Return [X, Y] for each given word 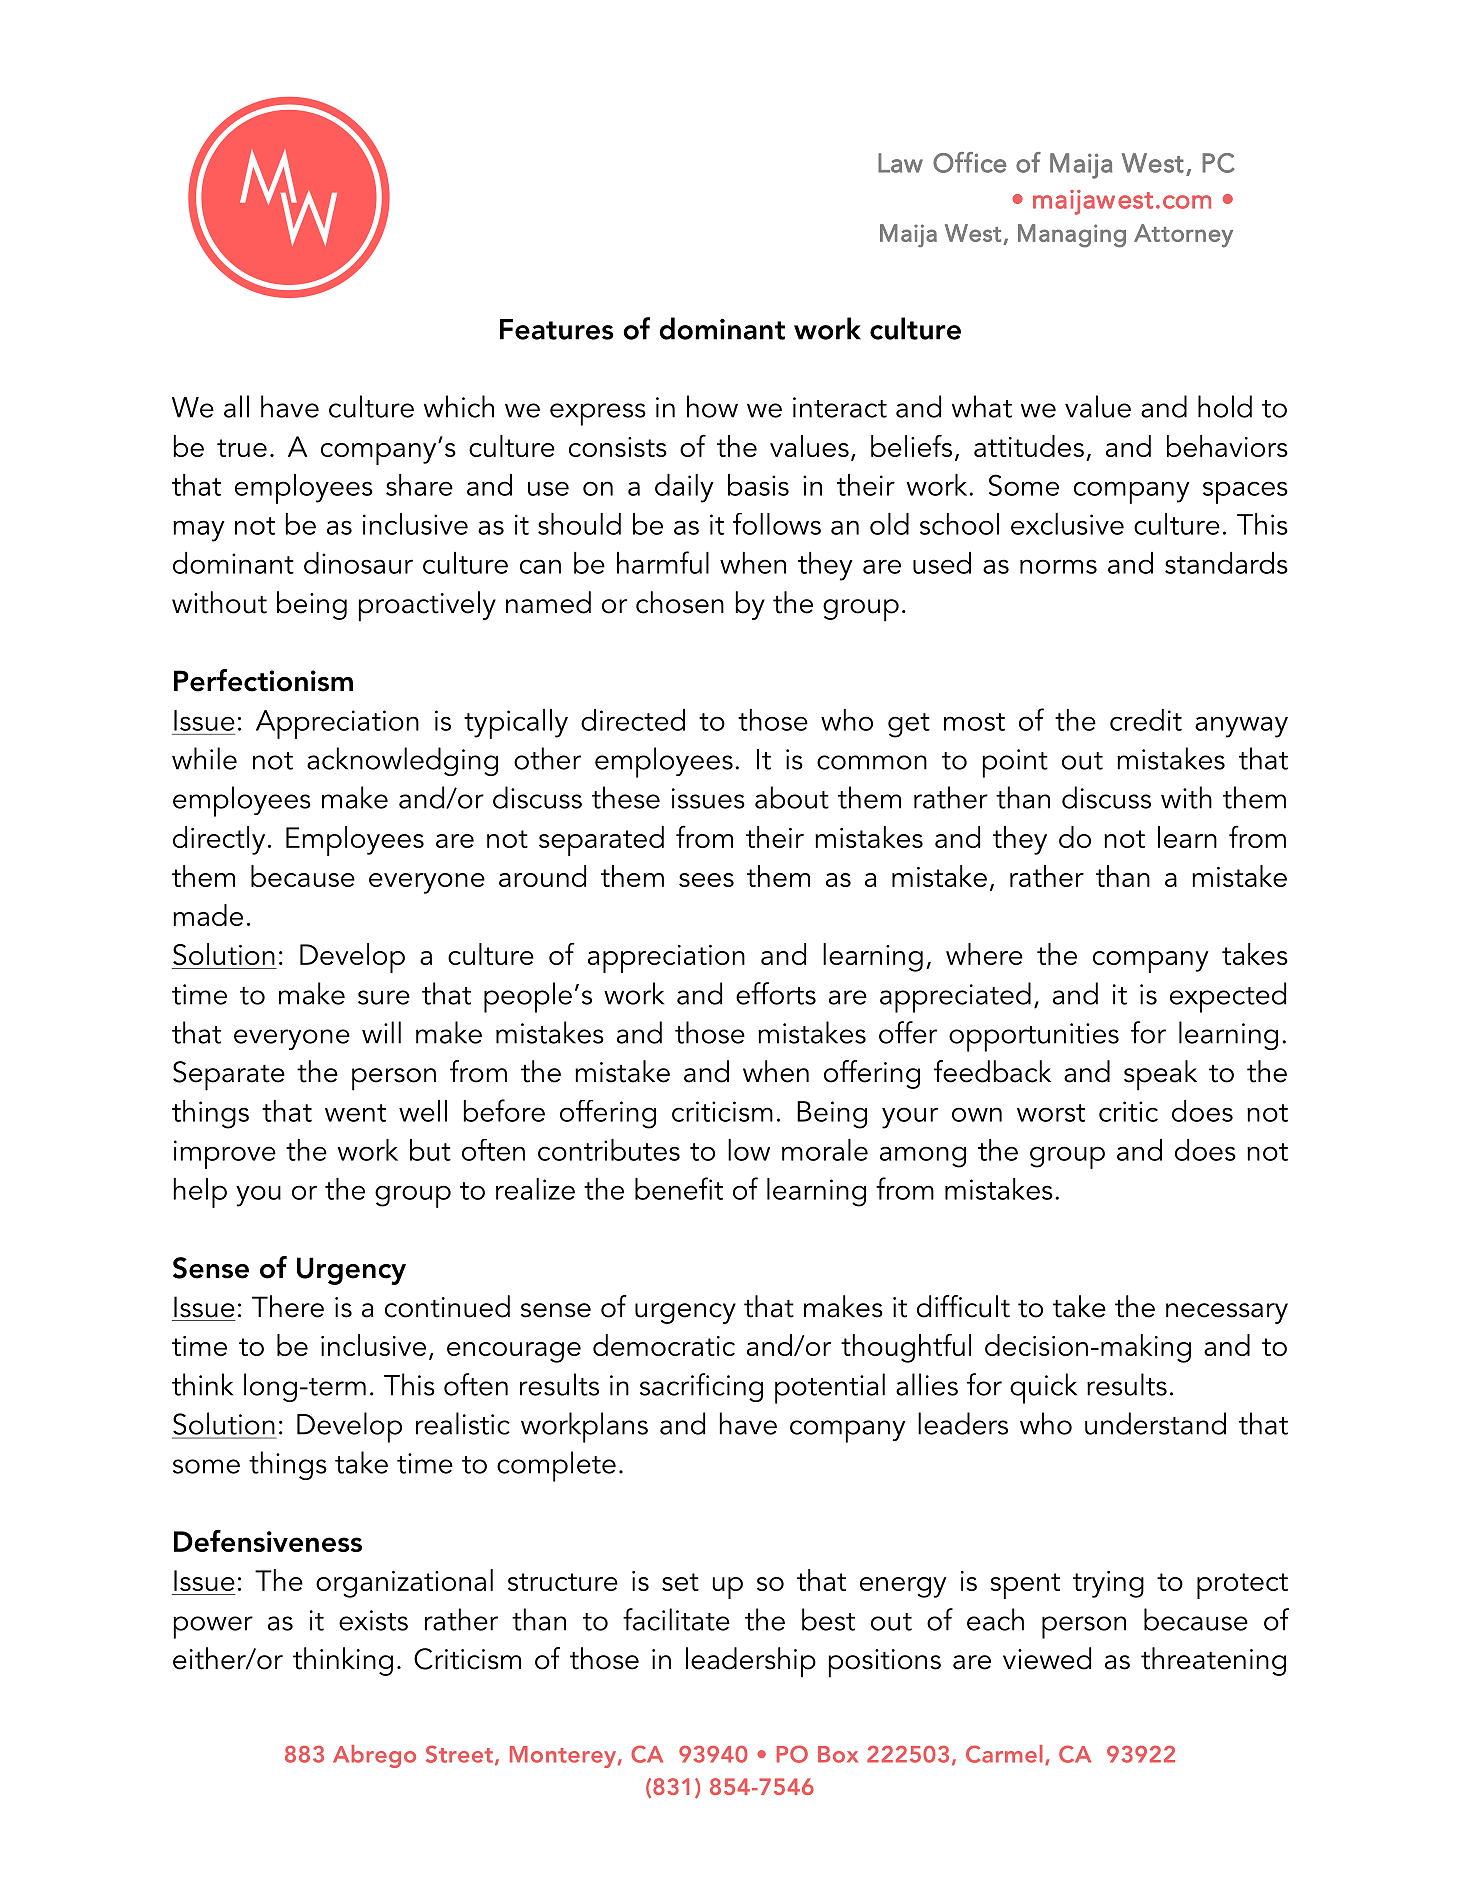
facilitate [676, 1619]
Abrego [374, 1756]
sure [384, 997]
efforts [776, 993]
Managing [1072, 236]
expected [1228, 997]
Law [900, 163]
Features [557, 329]
